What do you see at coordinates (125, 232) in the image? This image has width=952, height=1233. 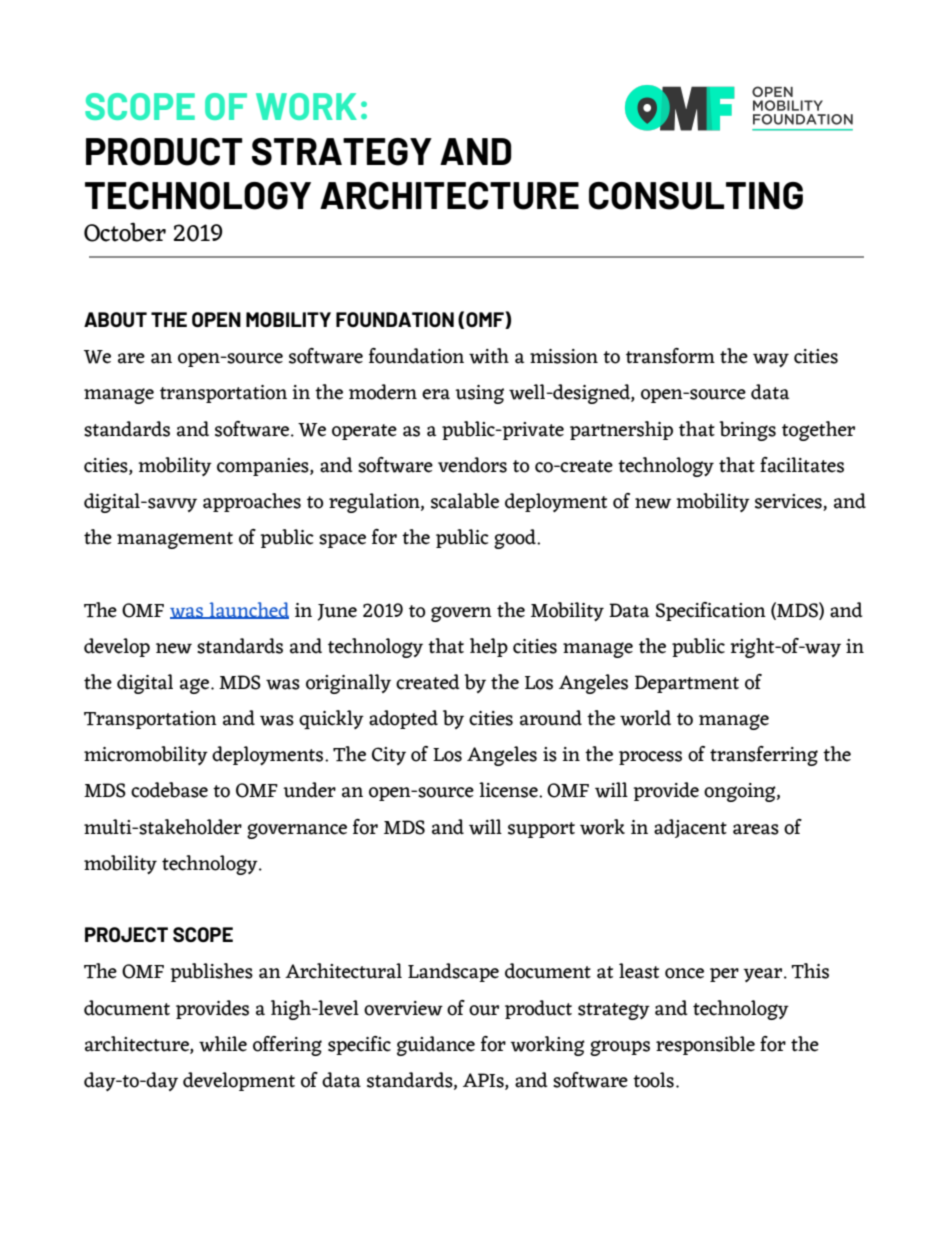 I see `October` at bounding box center [125, 232].
